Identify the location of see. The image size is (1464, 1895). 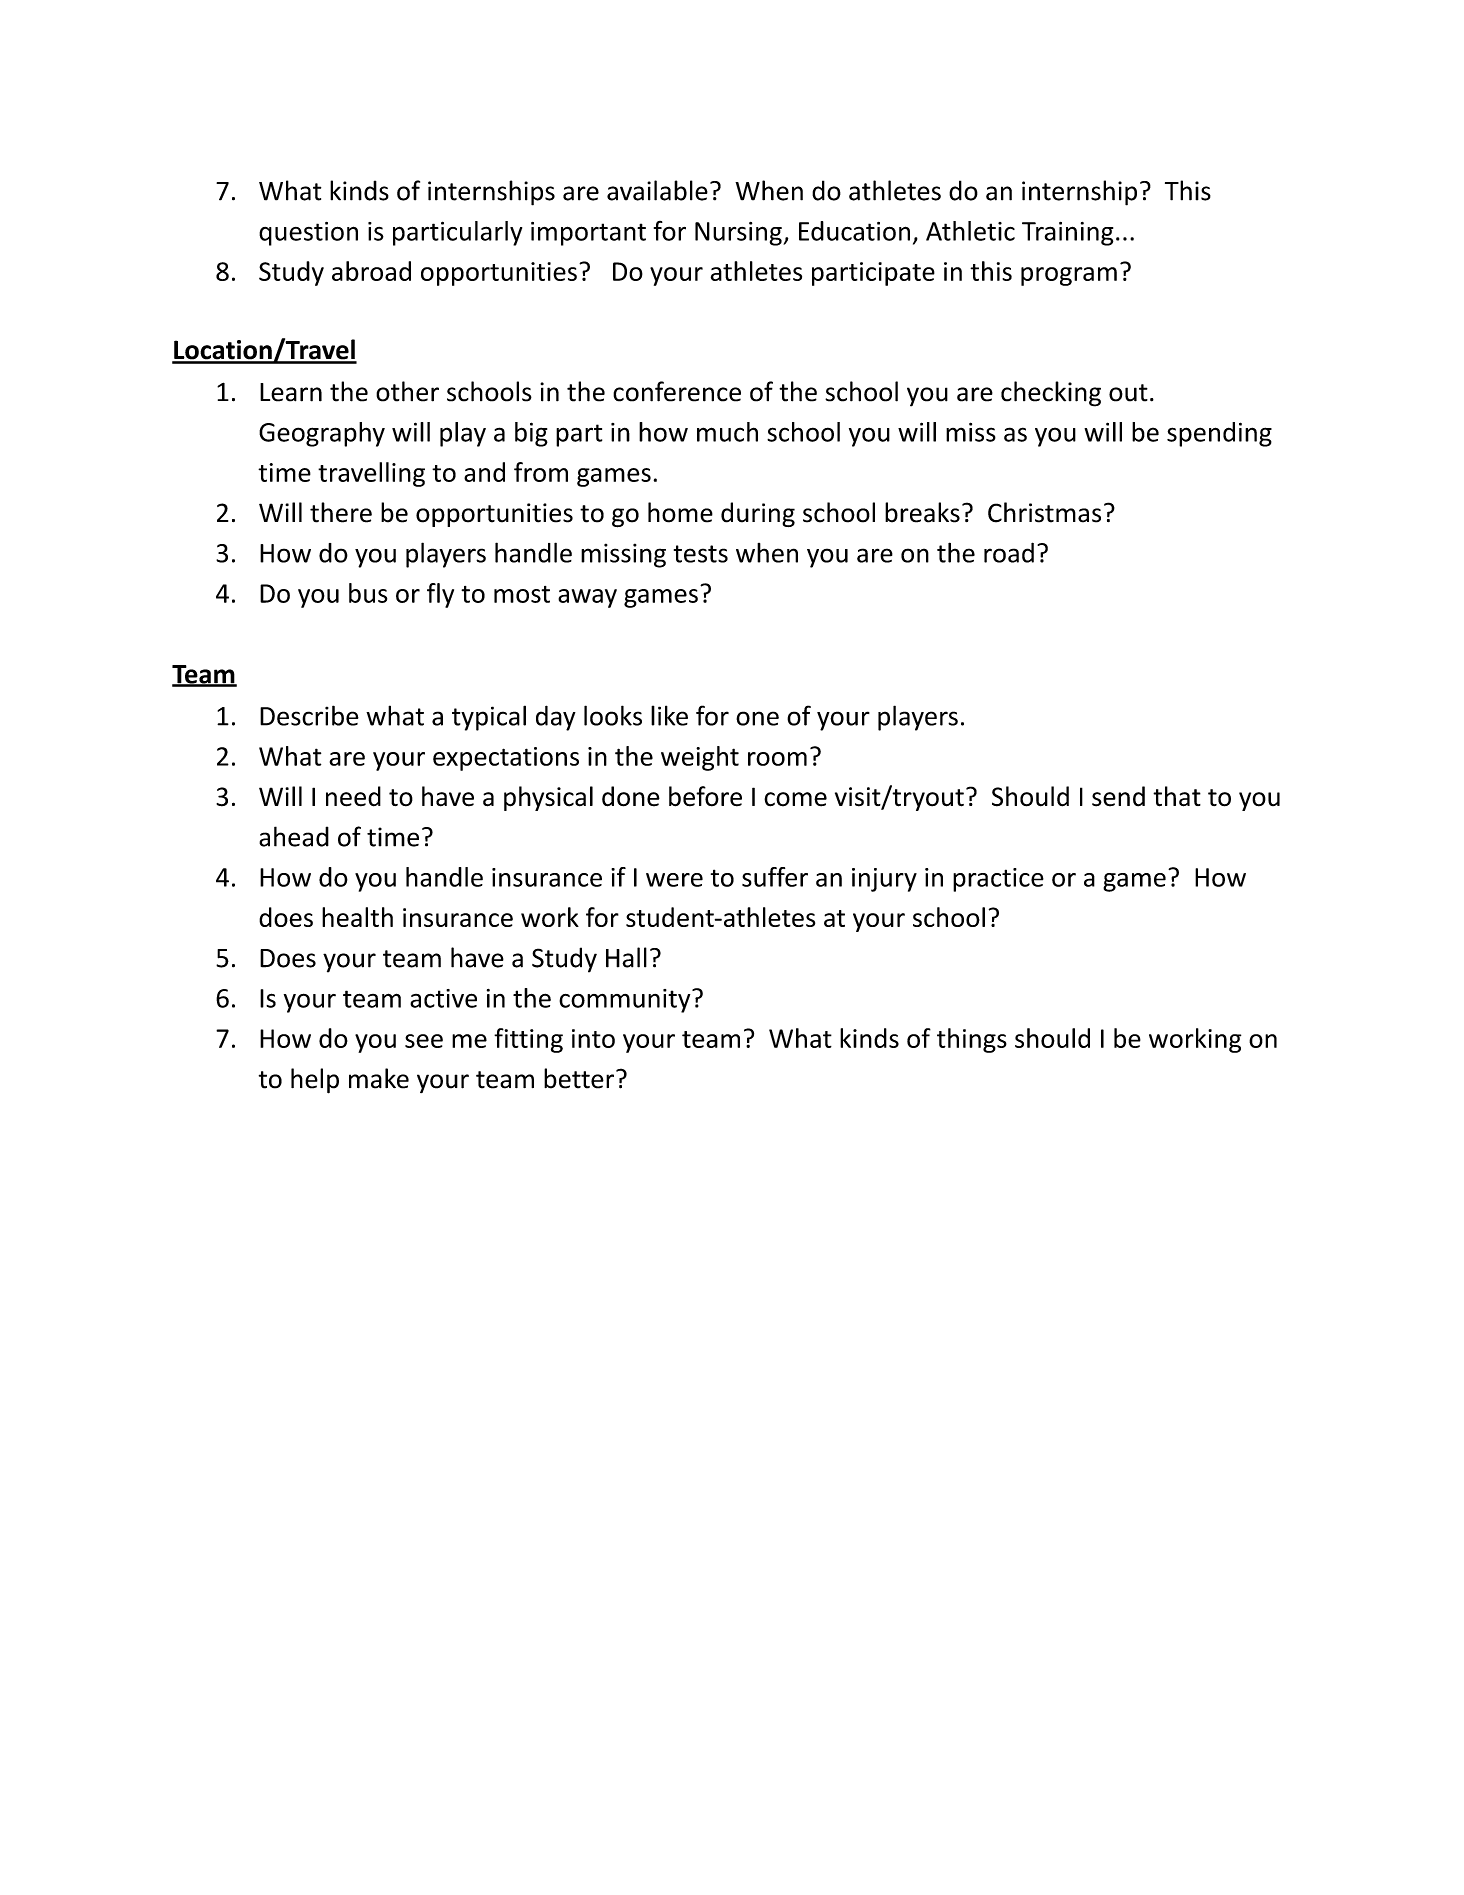
(424, 1041).
